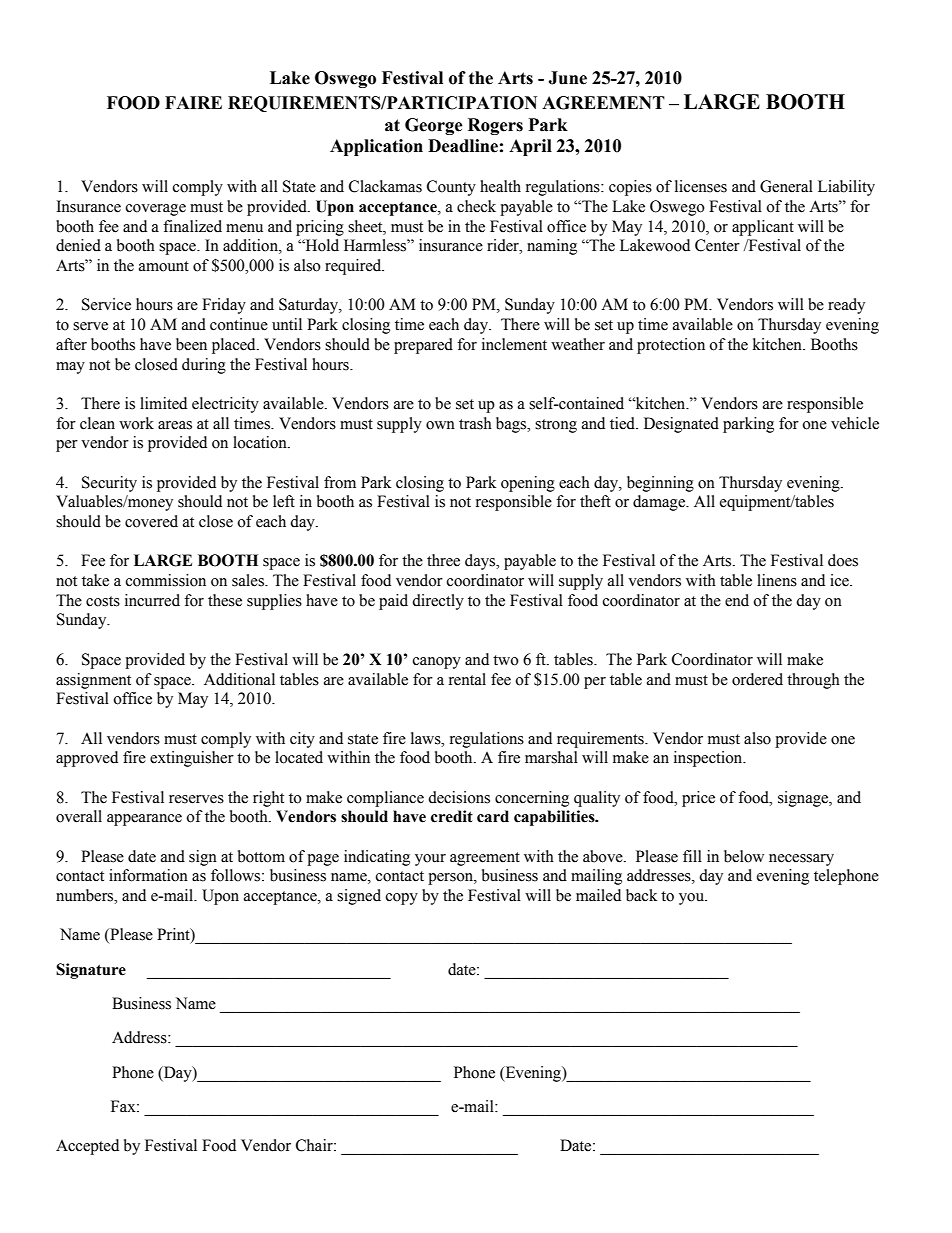 Image resolution: width=952 pixels, height=1233 pixels. I want to click on linens, so click(777, 580).
